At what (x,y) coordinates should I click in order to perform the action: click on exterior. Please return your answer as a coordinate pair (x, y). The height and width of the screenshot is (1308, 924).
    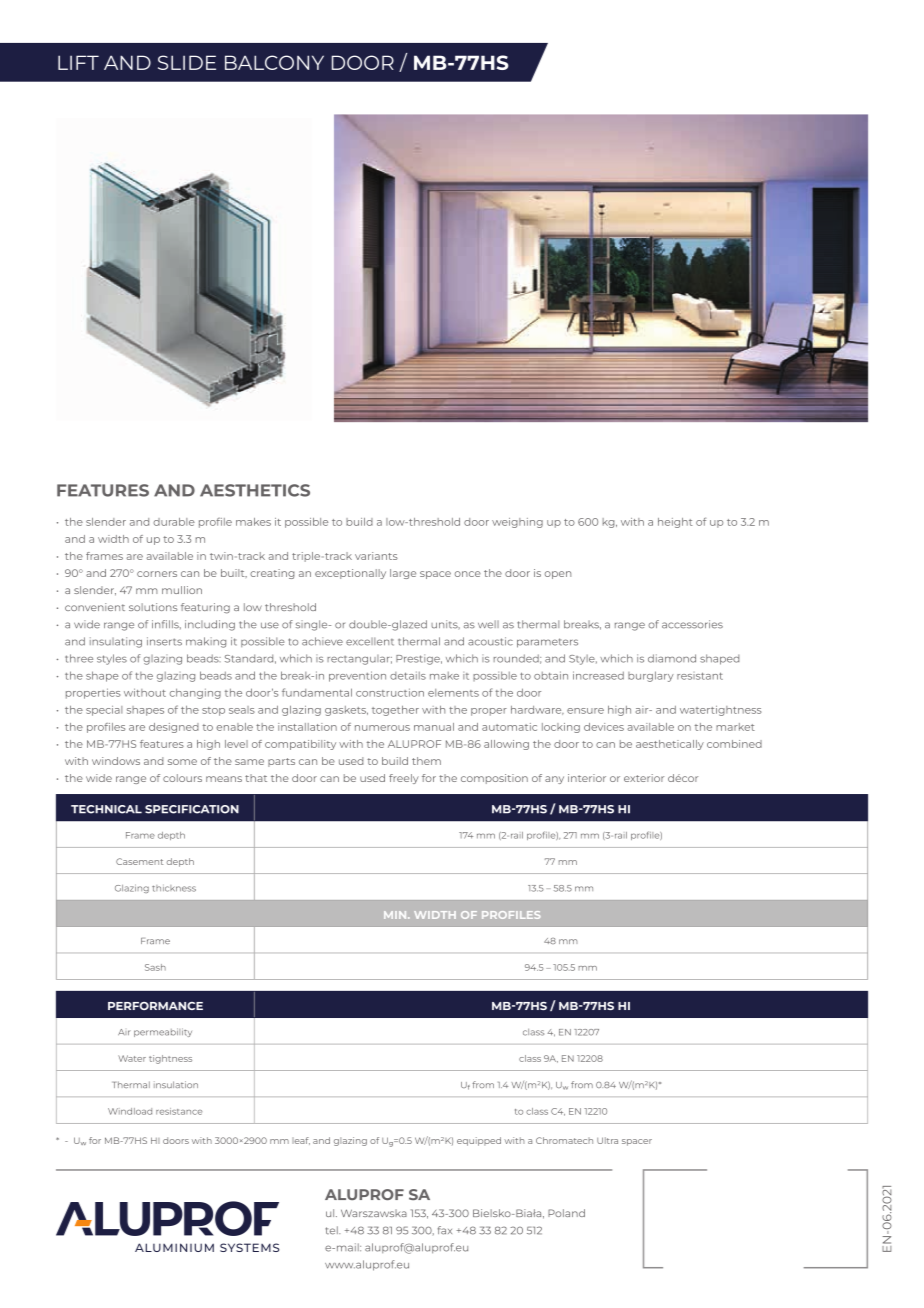
    Looking at the image, I should click on (644, 778).
